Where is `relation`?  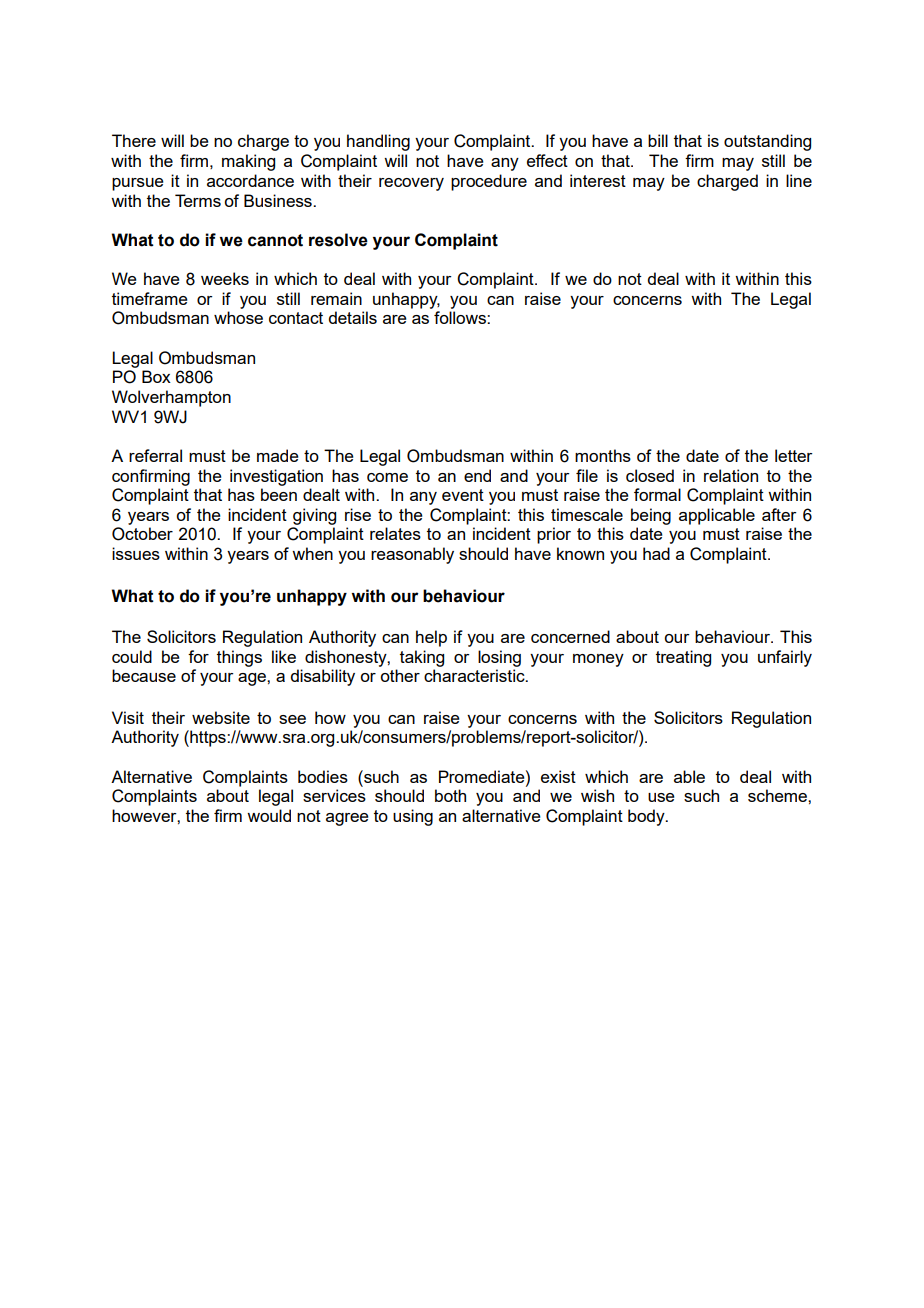
relation is located at coordinates (731, 475).
